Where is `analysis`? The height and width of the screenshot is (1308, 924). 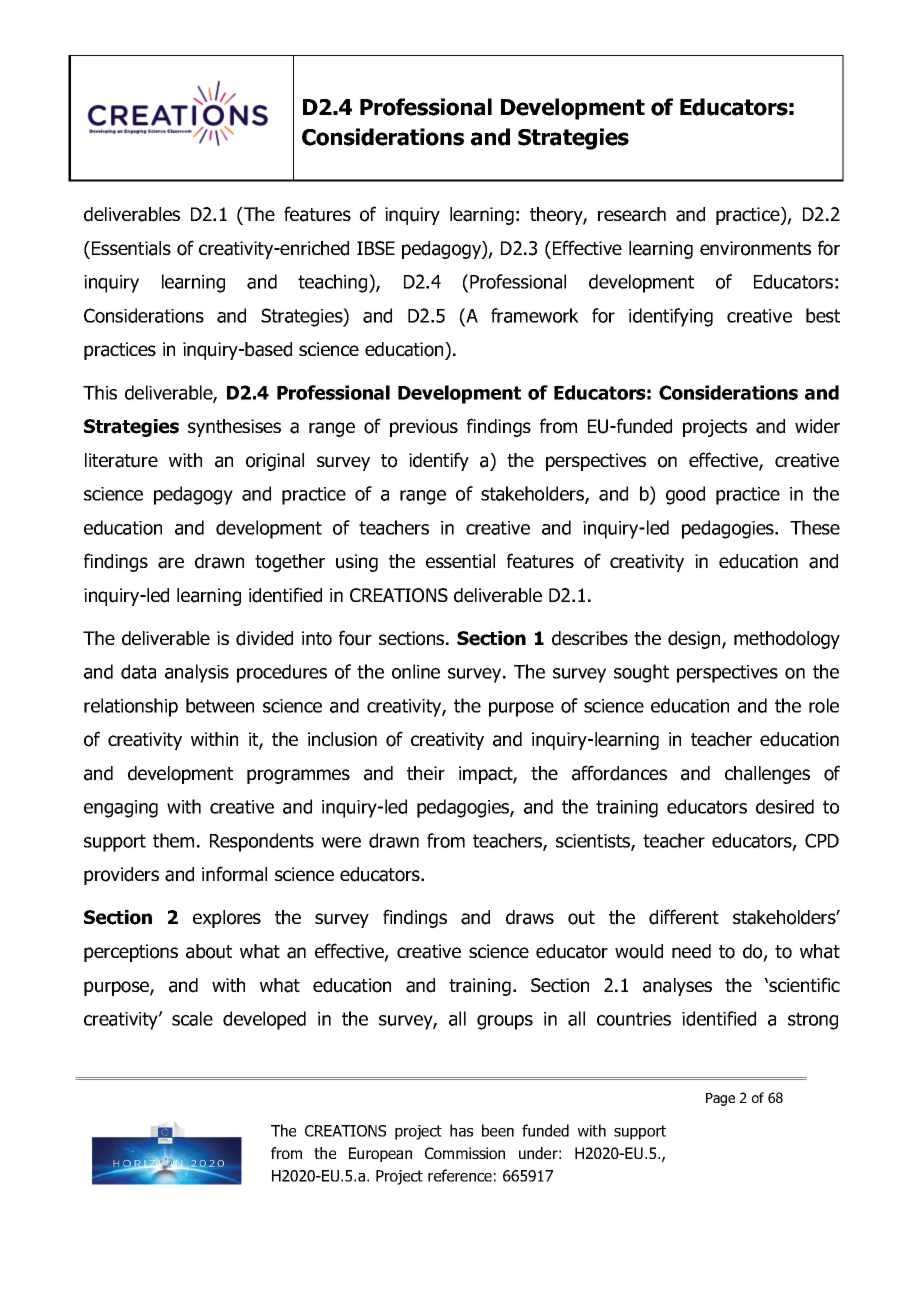
analysis is located at coordinates (197, 673).
